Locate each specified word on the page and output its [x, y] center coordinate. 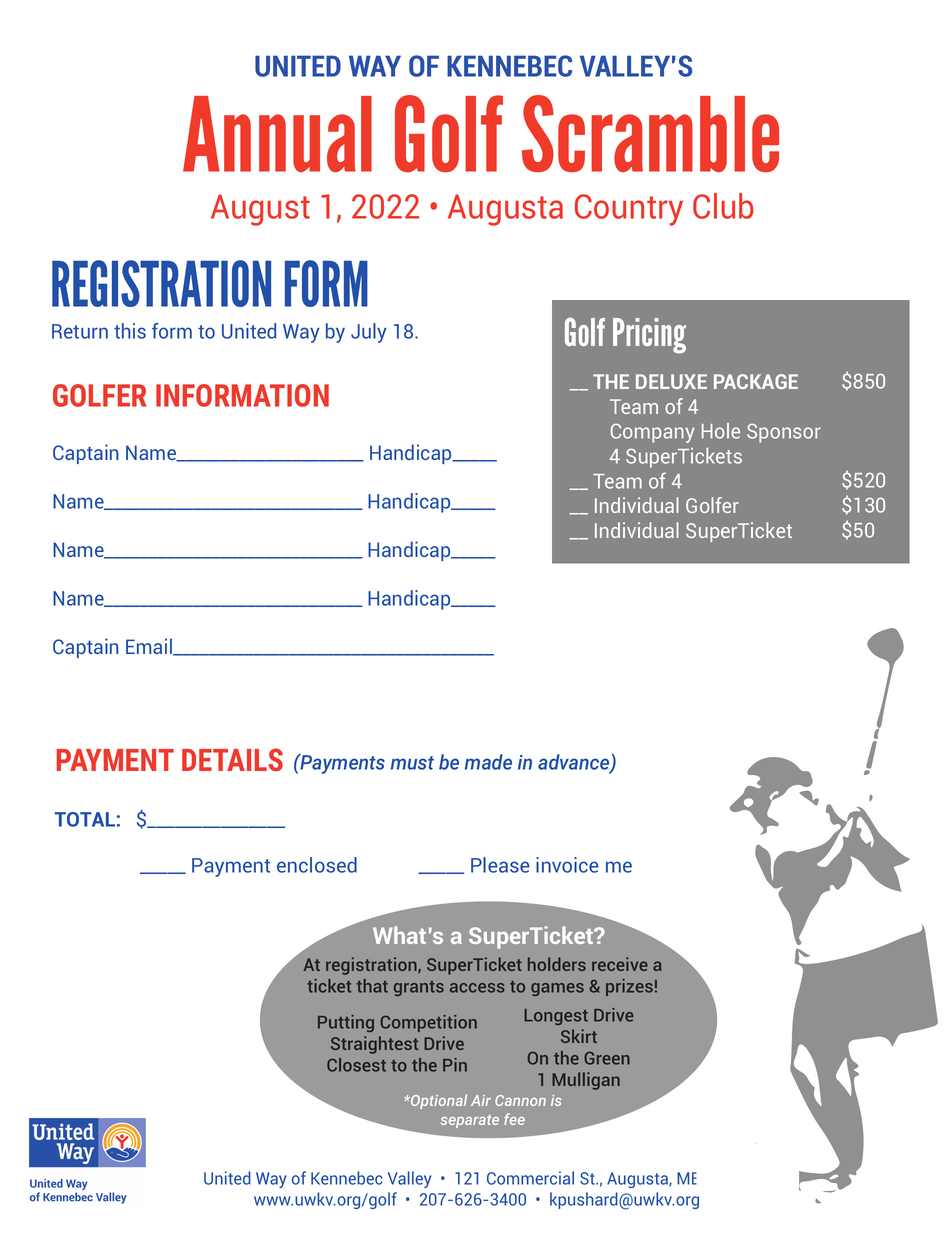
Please [500, 865]
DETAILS [232, 759]
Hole [721, 431]
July [369, 333]
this [130, 331]
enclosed [317, 865]
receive [620, 964]
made [488, 762]
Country [629, 210]
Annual [277, 134]
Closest [356, 1065]
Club [723, 206]
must [412, 763]
